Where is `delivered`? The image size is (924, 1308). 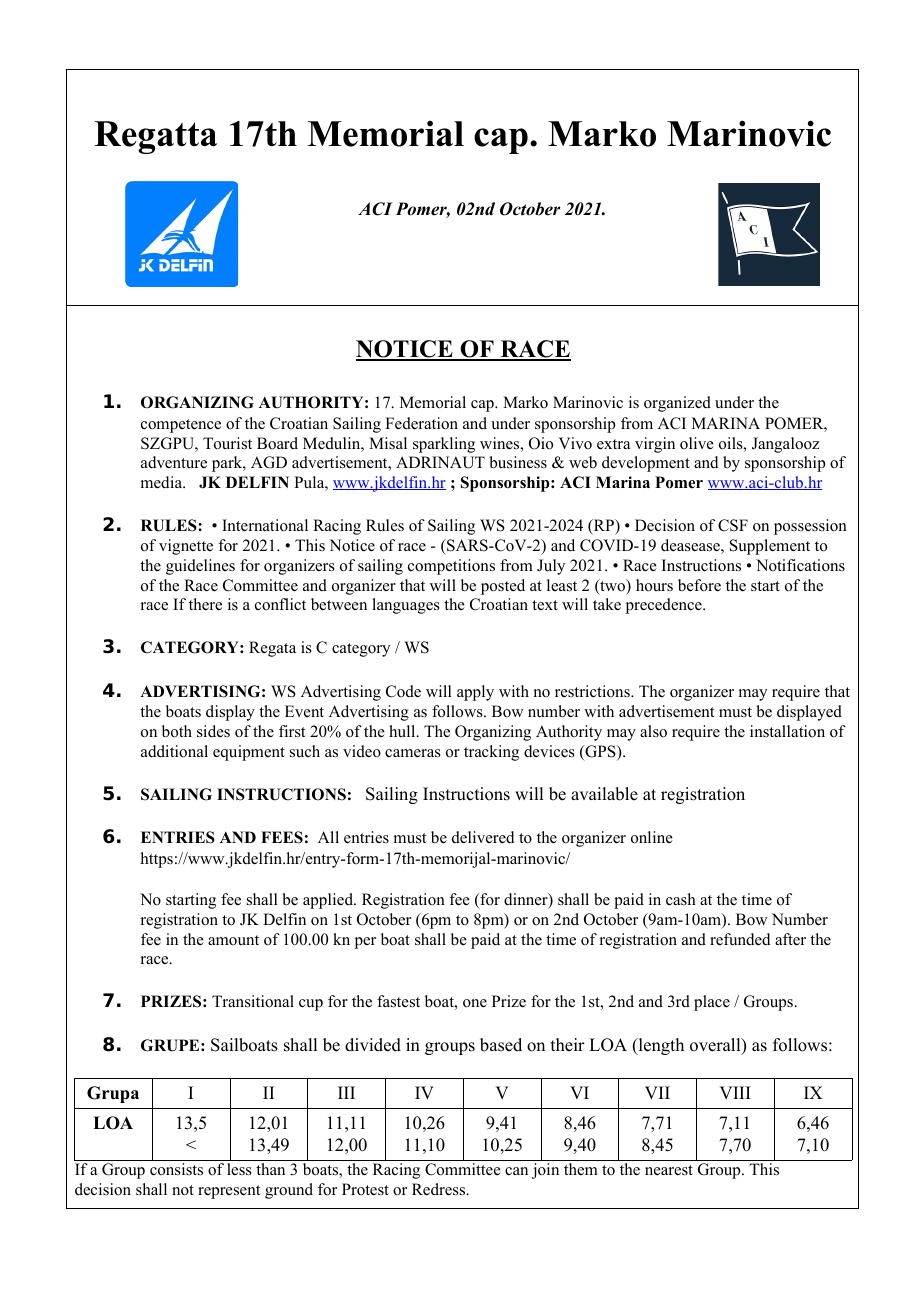 delivered is located at coordinates (483, 837).
